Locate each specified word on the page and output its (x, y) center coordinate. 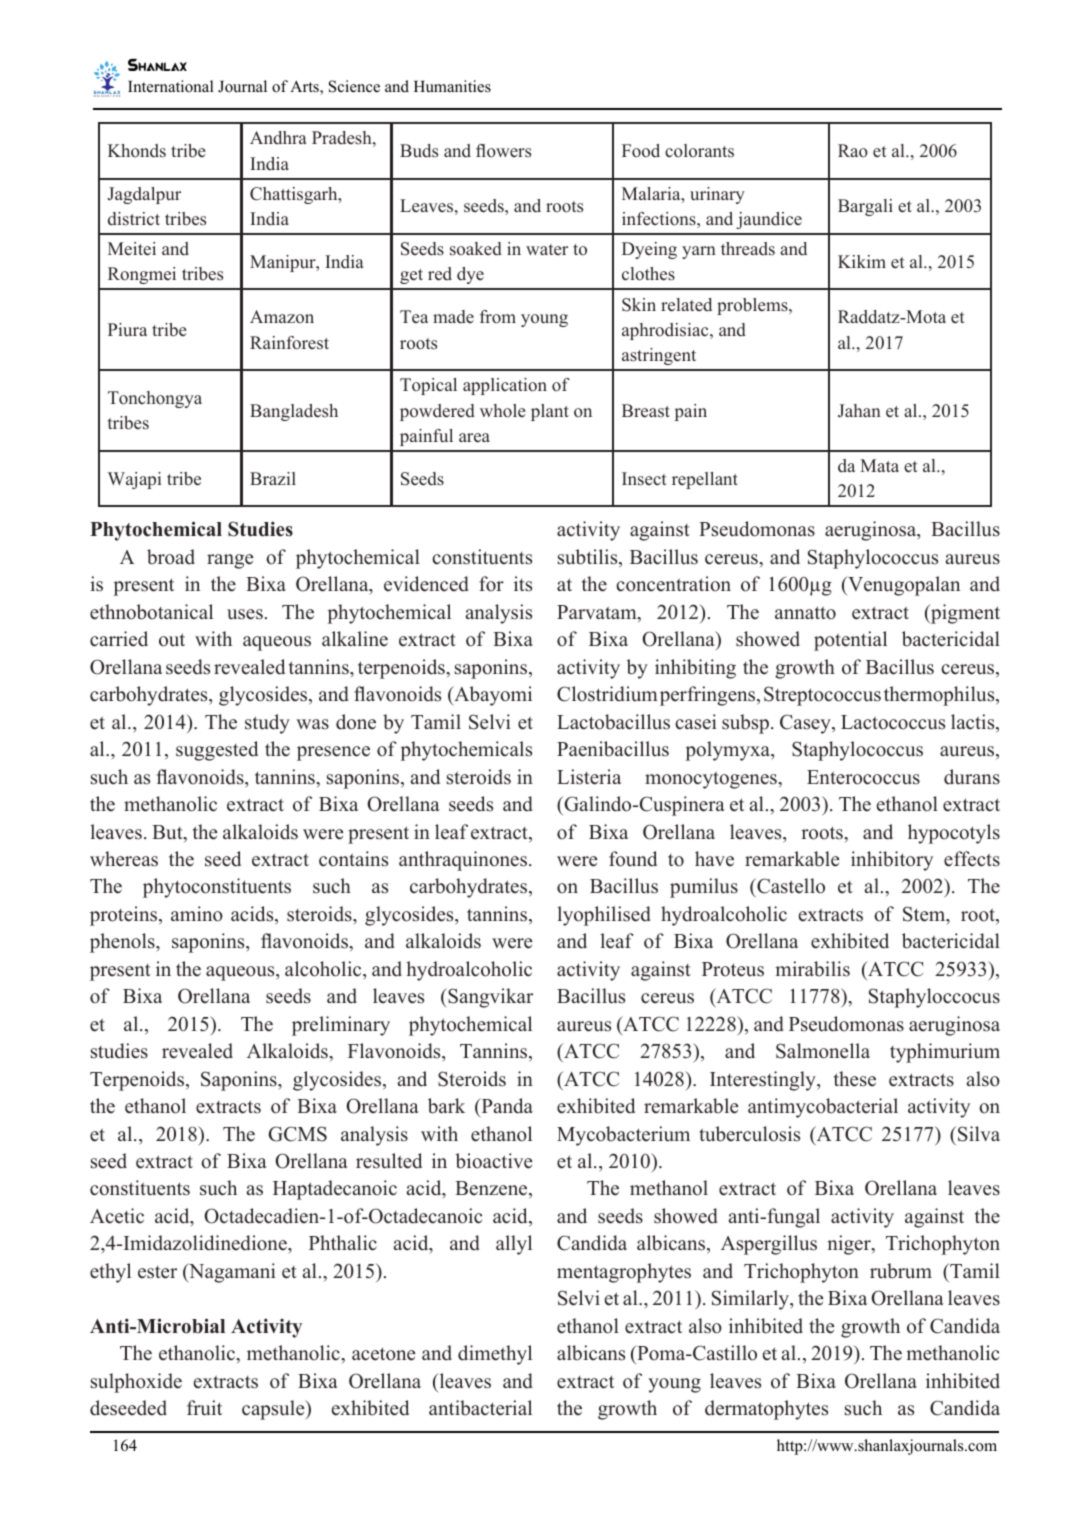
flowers (503, 151)
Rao (853, 150)
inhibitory (892, 861)
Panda (506, 1106)
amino (197, 914)
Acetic (117, 1216)
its (523, 584)
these (855, 1079)
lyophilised (604, 916)
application (505, 386)
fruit (204, 1408)
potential (850, 641)
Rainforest (289, 343)
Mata (879, 465)
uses (245, 614)
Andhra (278, 137)
